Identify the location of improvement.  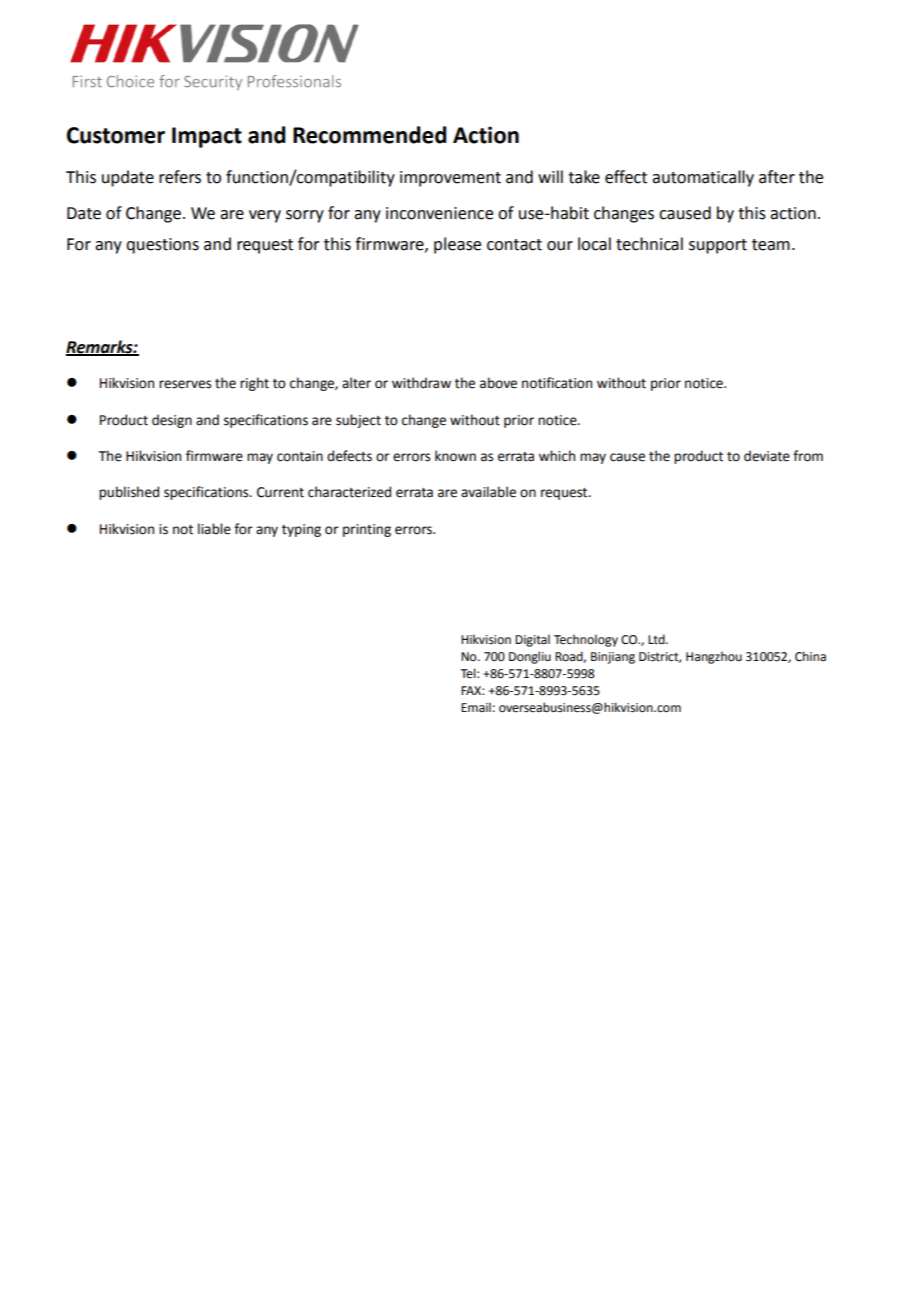
(450, 179).
